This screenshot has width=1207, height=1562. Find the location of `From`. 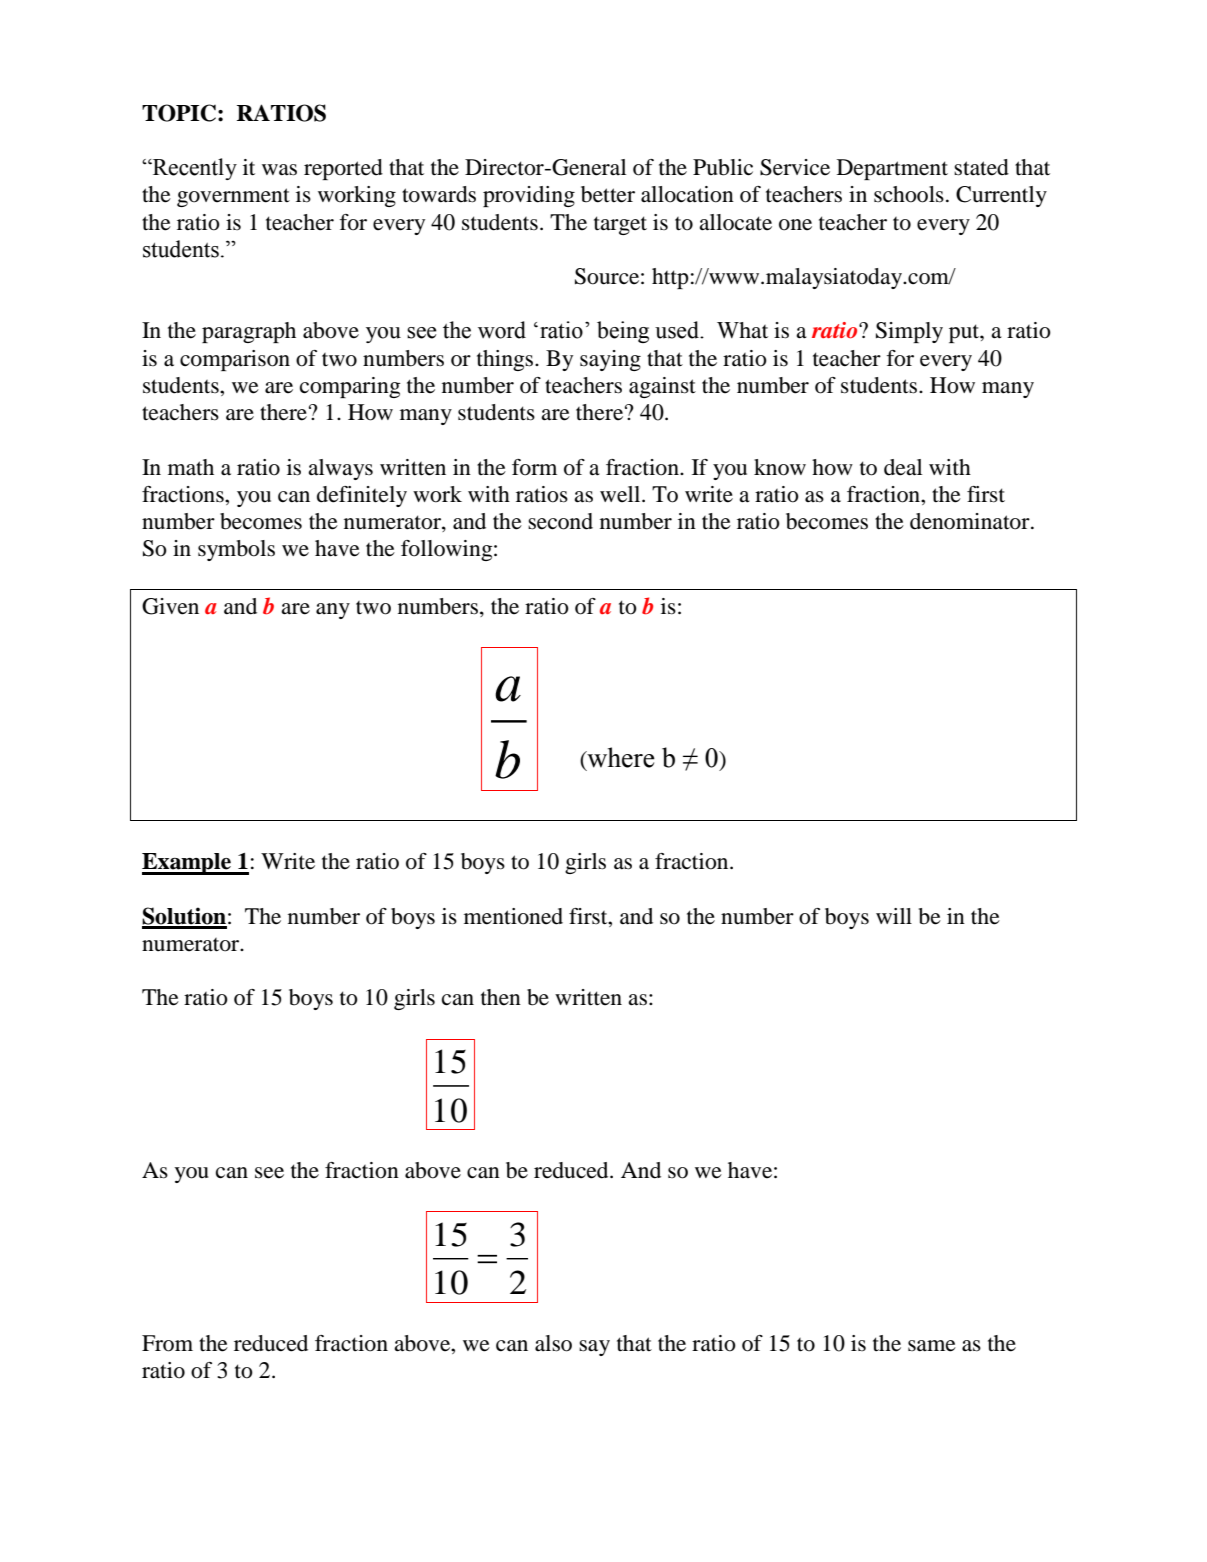

From is located at coordinates (167, 1343).
